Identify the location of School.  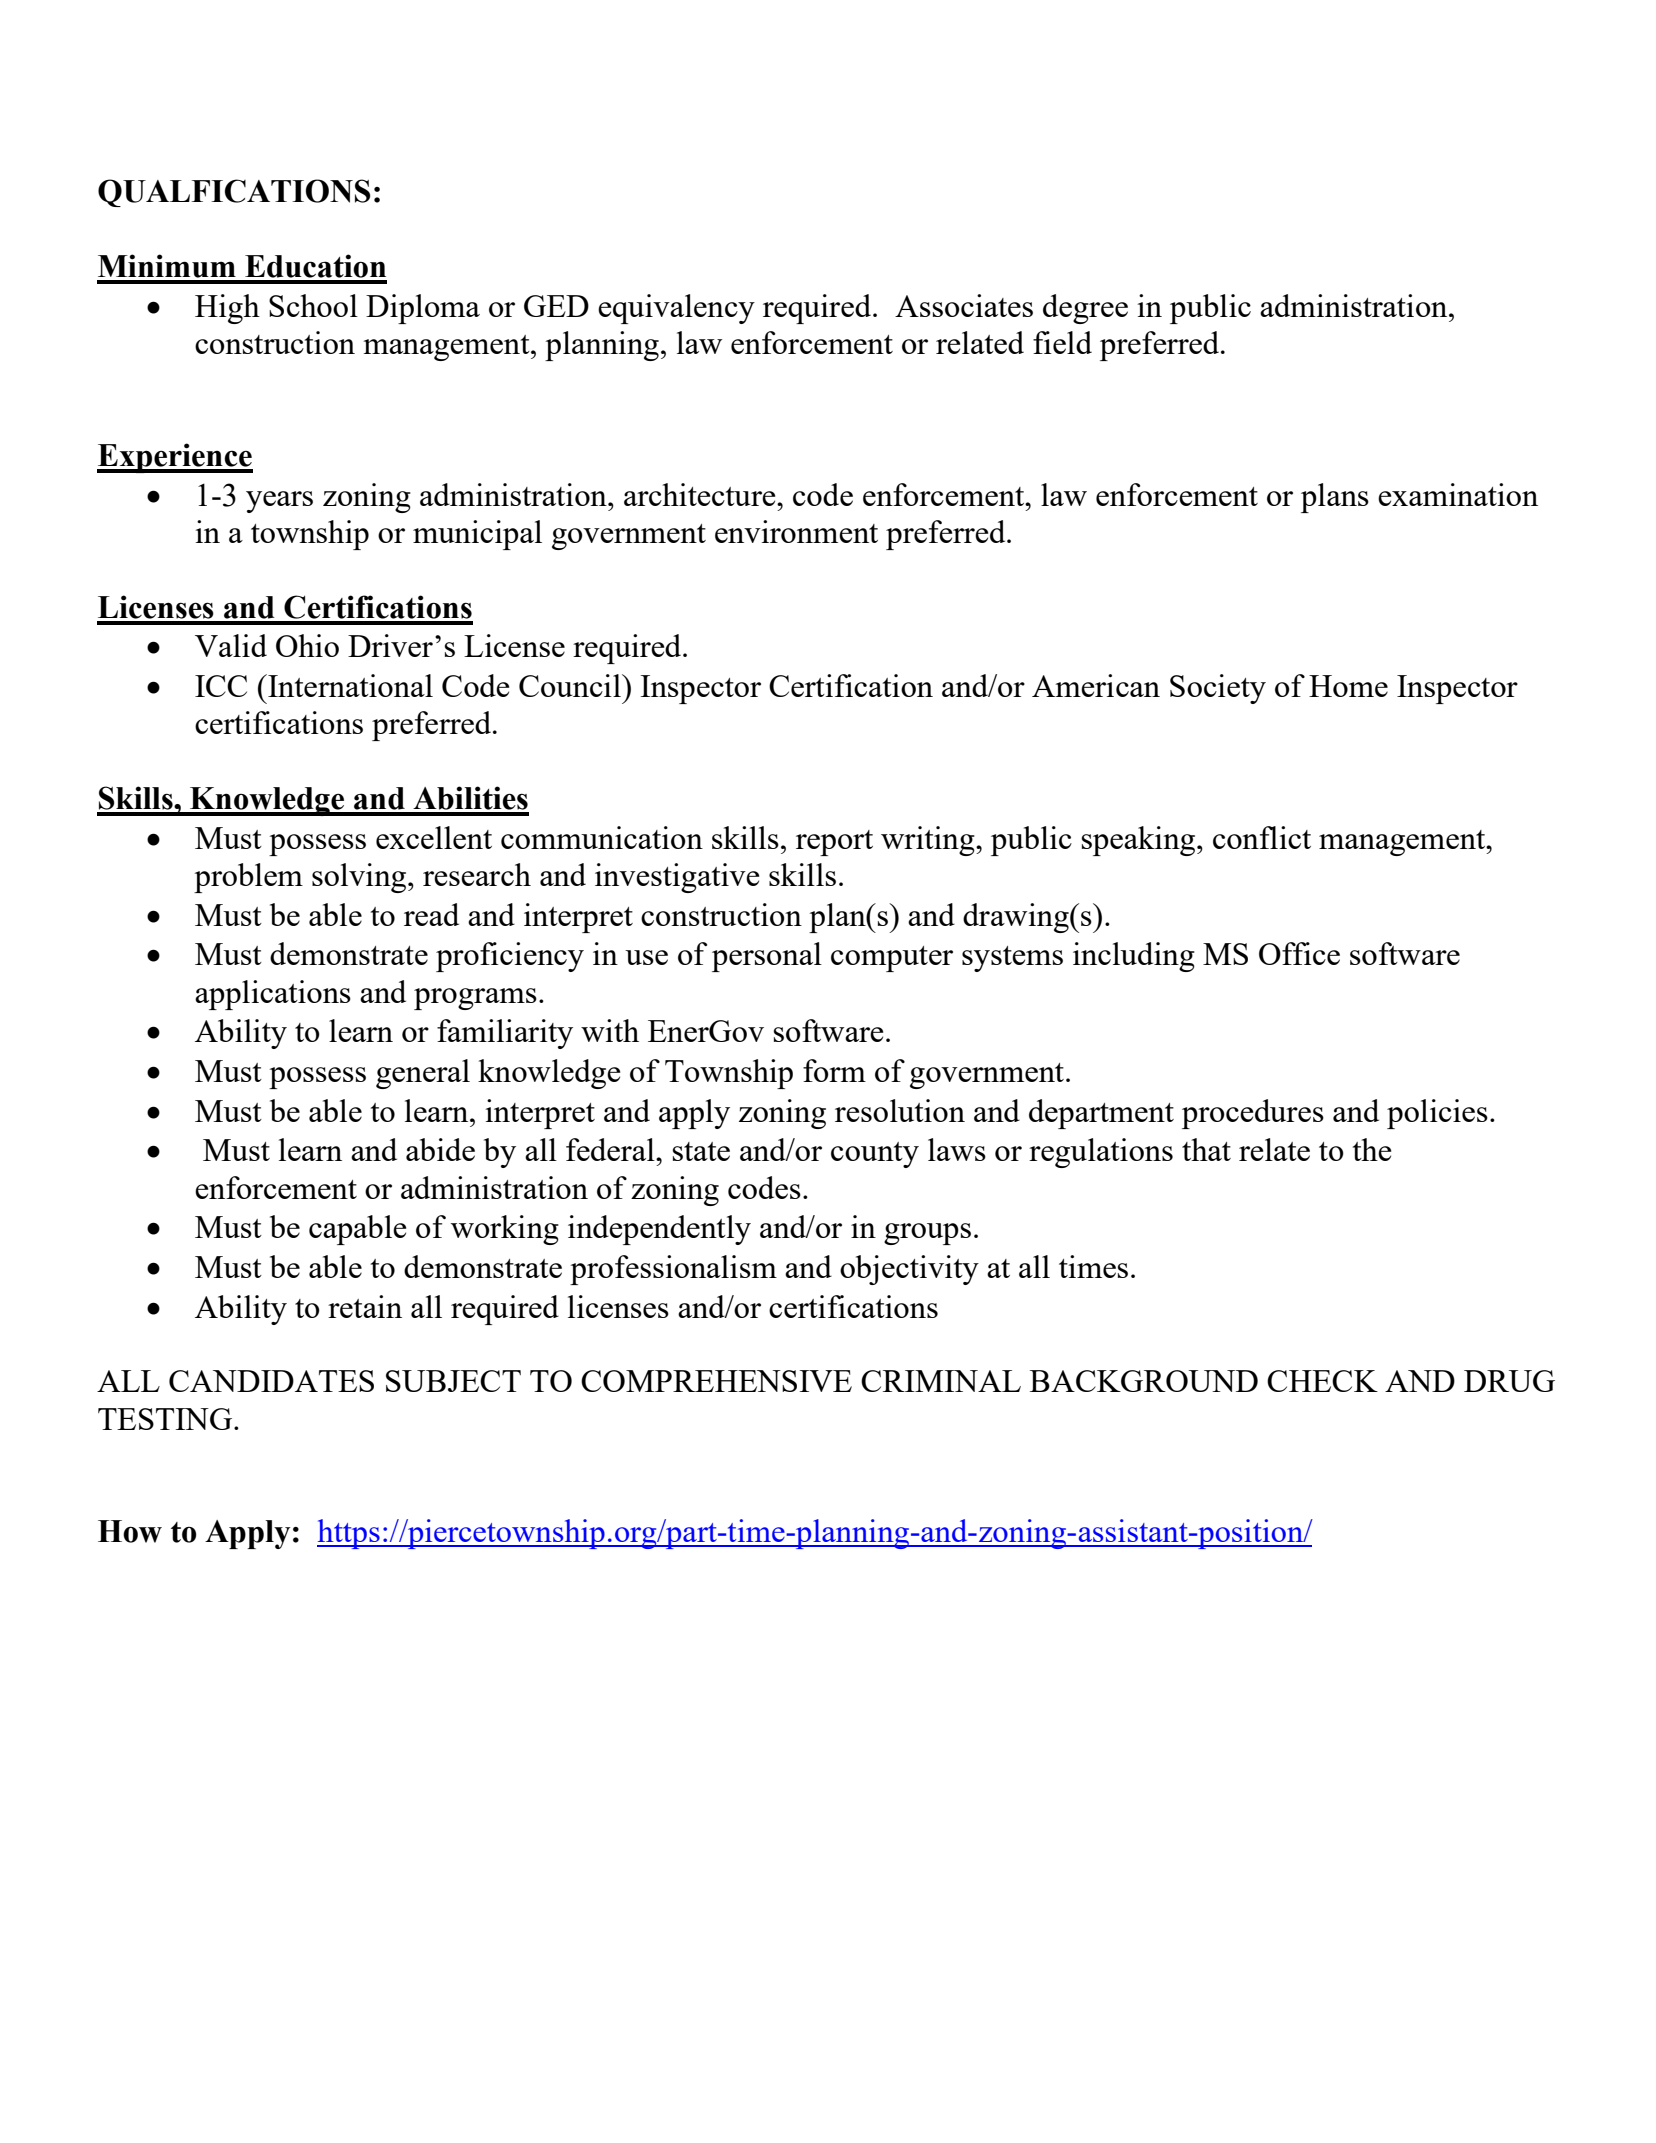
(313, 305).
